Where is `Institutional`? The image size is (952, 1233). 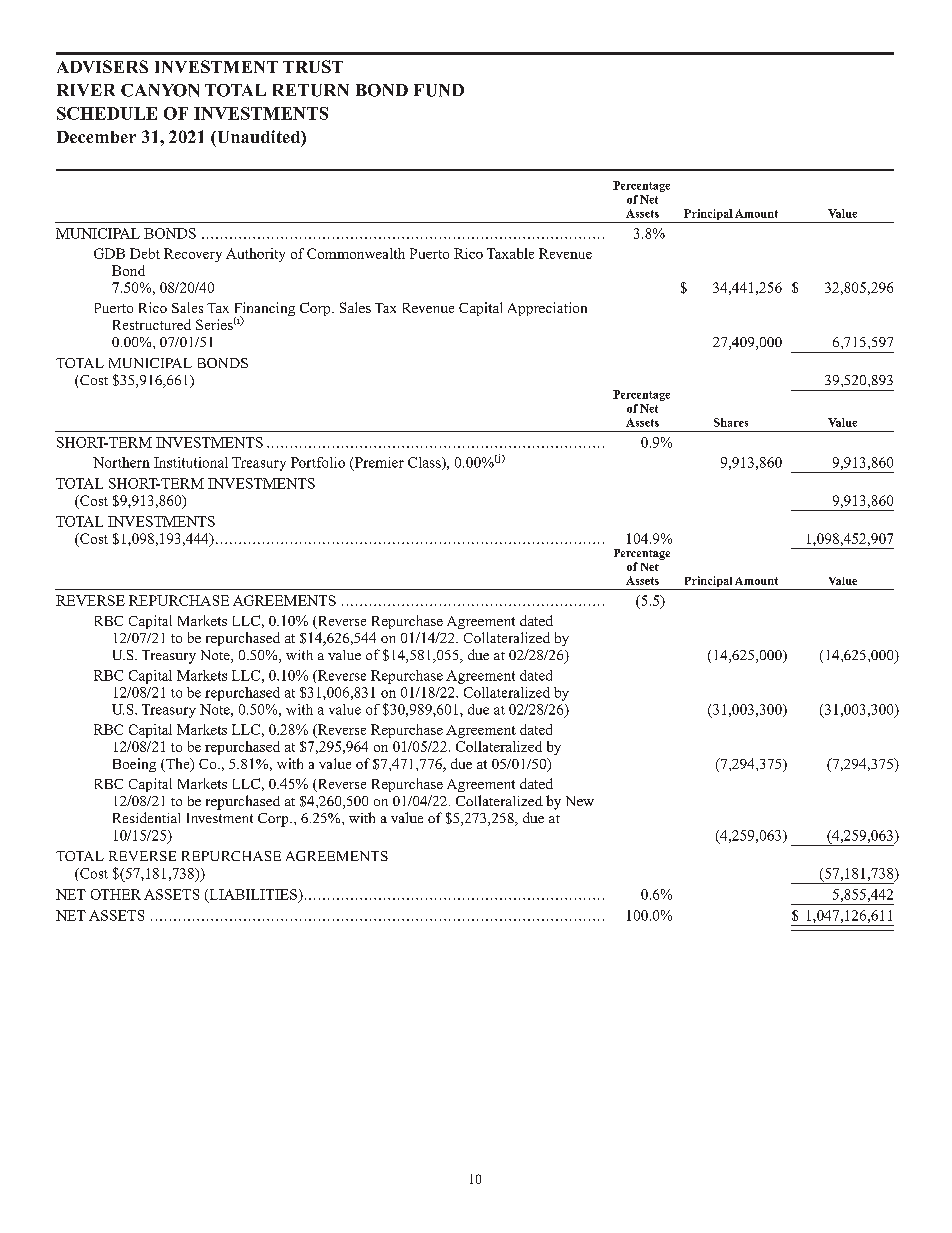
Institutional is located at coordinates (191, 462).
